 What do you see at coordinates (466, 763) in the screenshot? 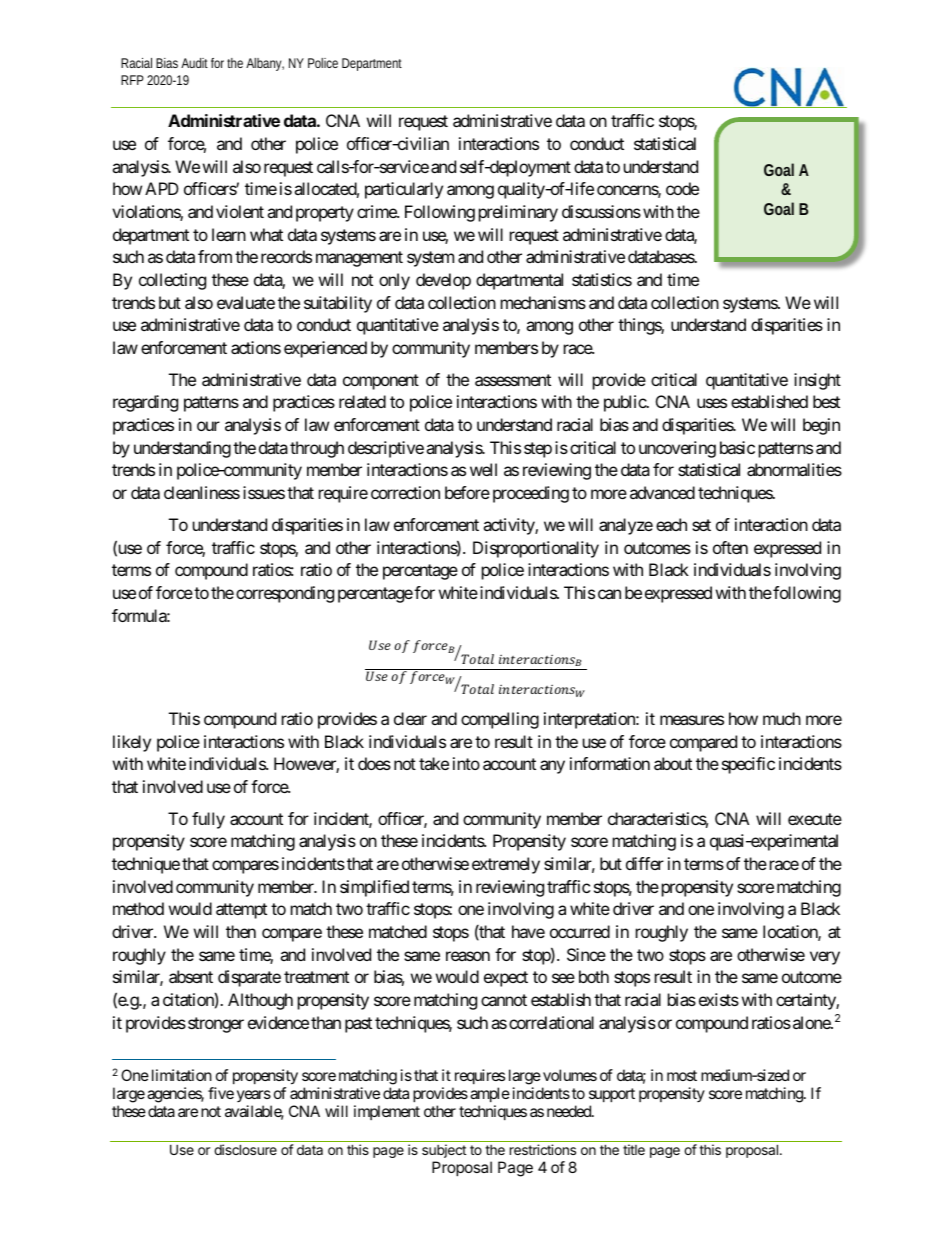
I see `into` at bounding box center [466, 763].
